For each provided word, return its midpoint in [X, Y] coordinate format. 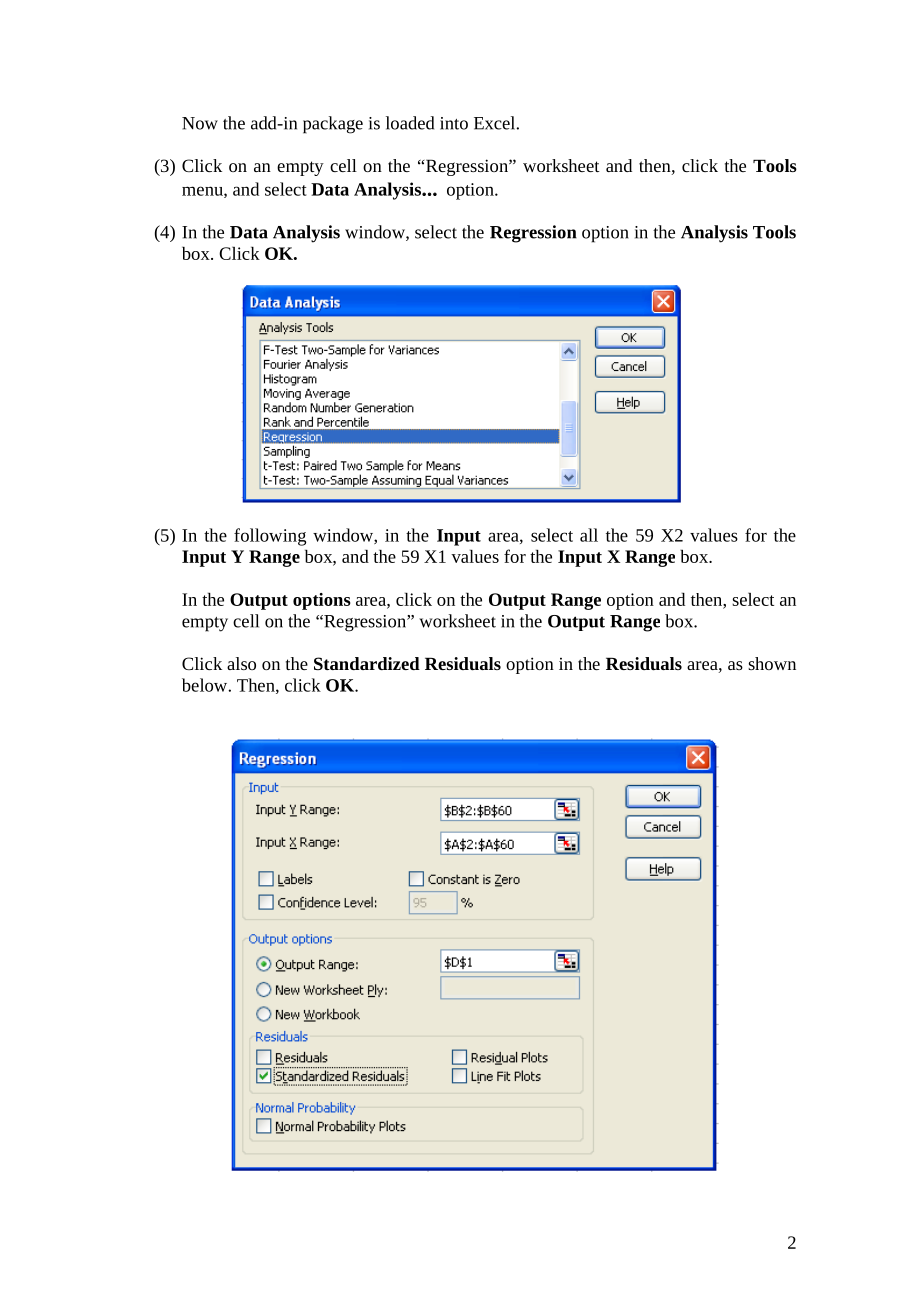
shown [772, 663]
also [241, 663]
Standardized [367, 663]
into [454, 123]
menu [203, 192]
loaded [410, 123]
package [333, 125]
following [270, 537]
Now [200, 123]
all [589, 535]
